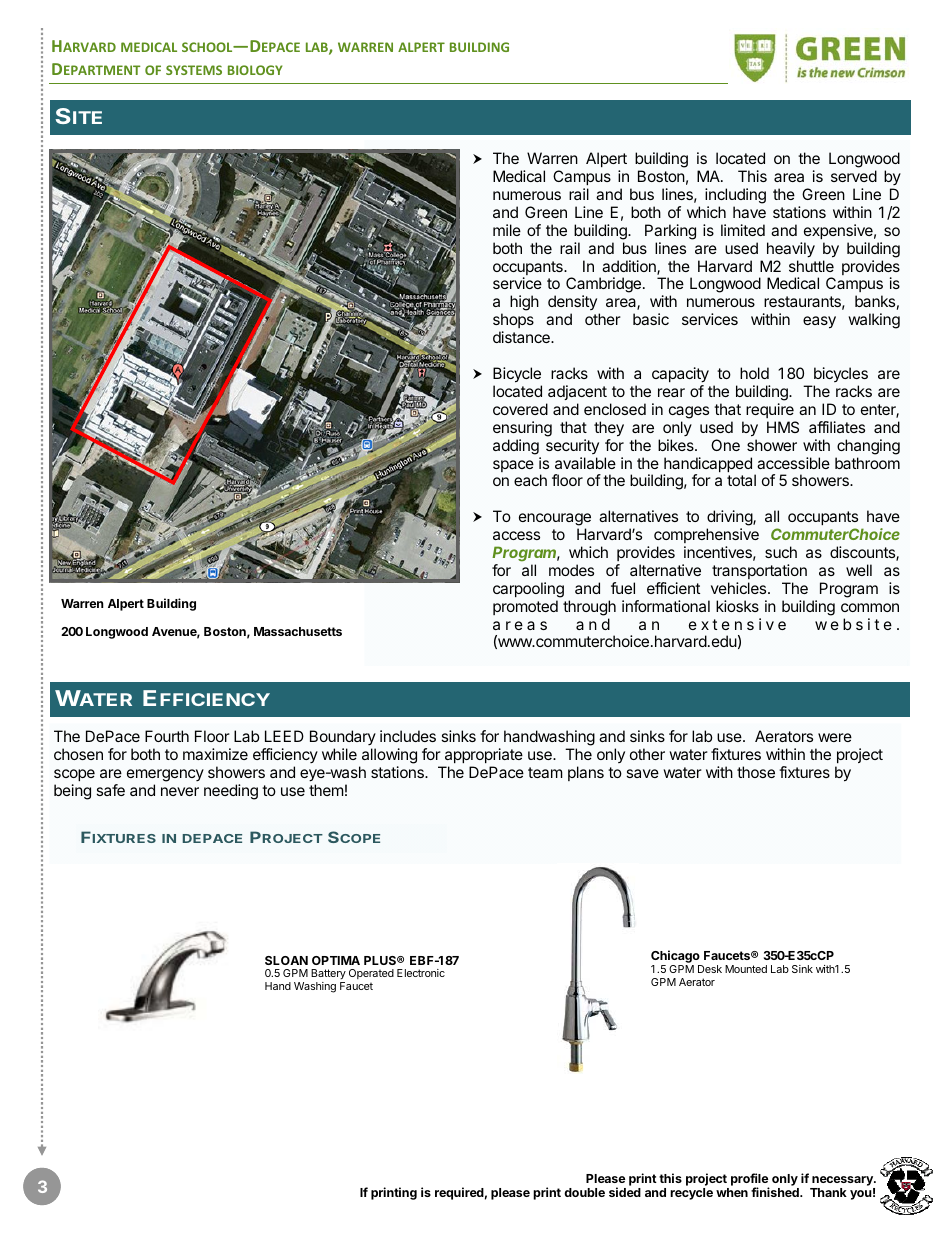 This page has height=1233, width=952. Describe the element at coordinates (854, 176) in the page. I see `served` at that location.
